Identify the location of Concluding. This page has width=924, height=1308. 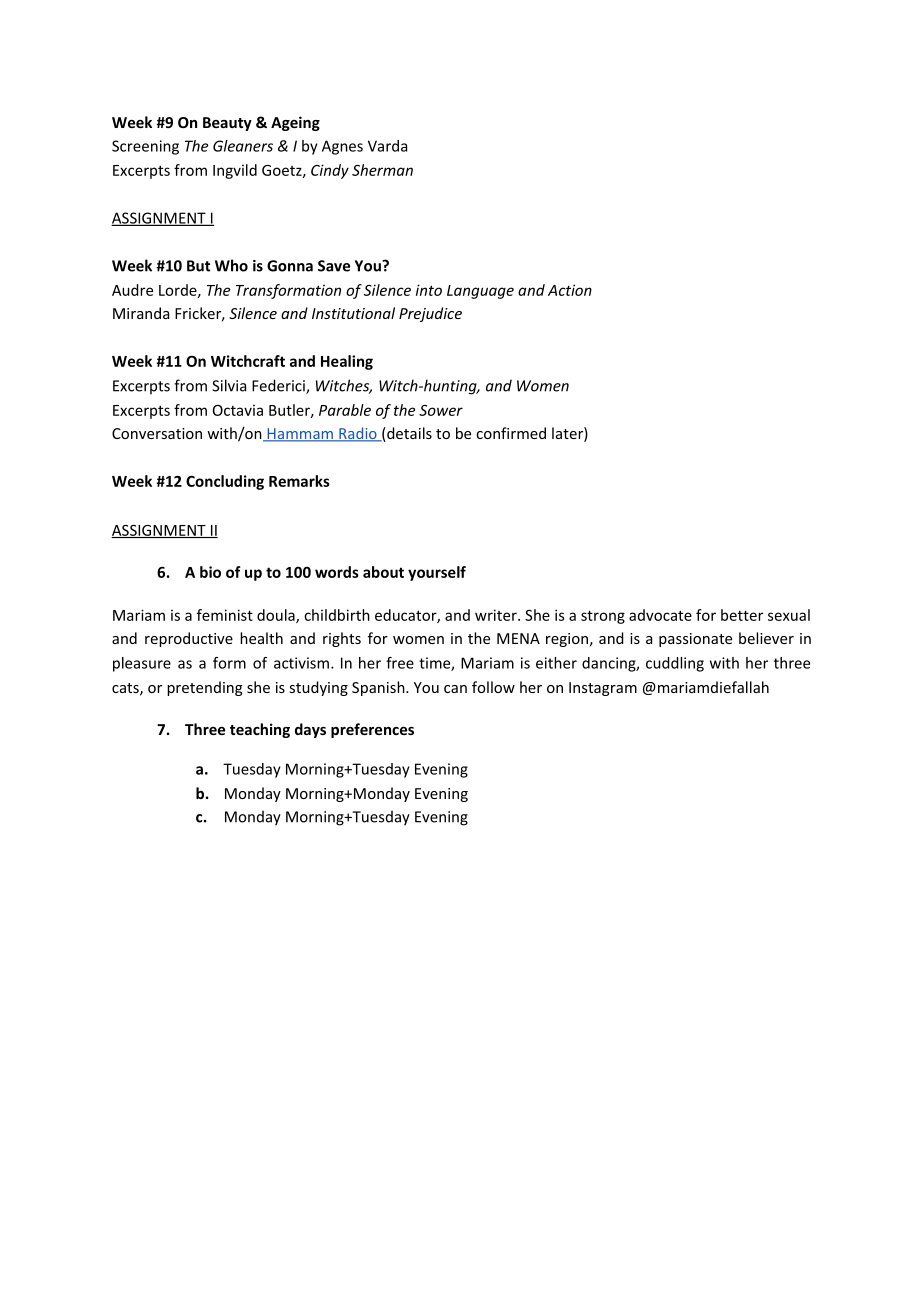
(225, 482).
